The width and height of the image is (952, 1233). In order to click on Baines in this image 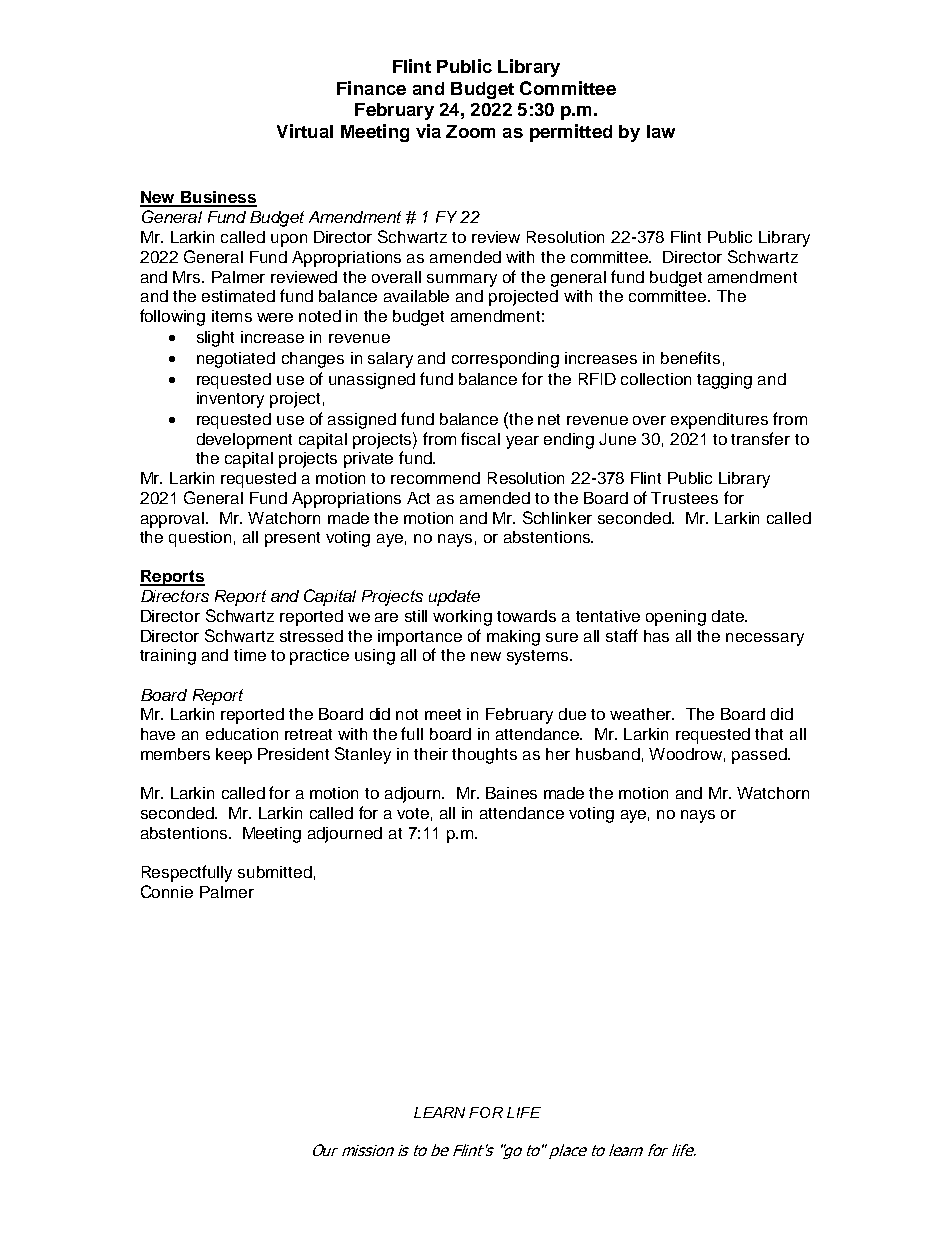, I will do `click(511, 793)`.
